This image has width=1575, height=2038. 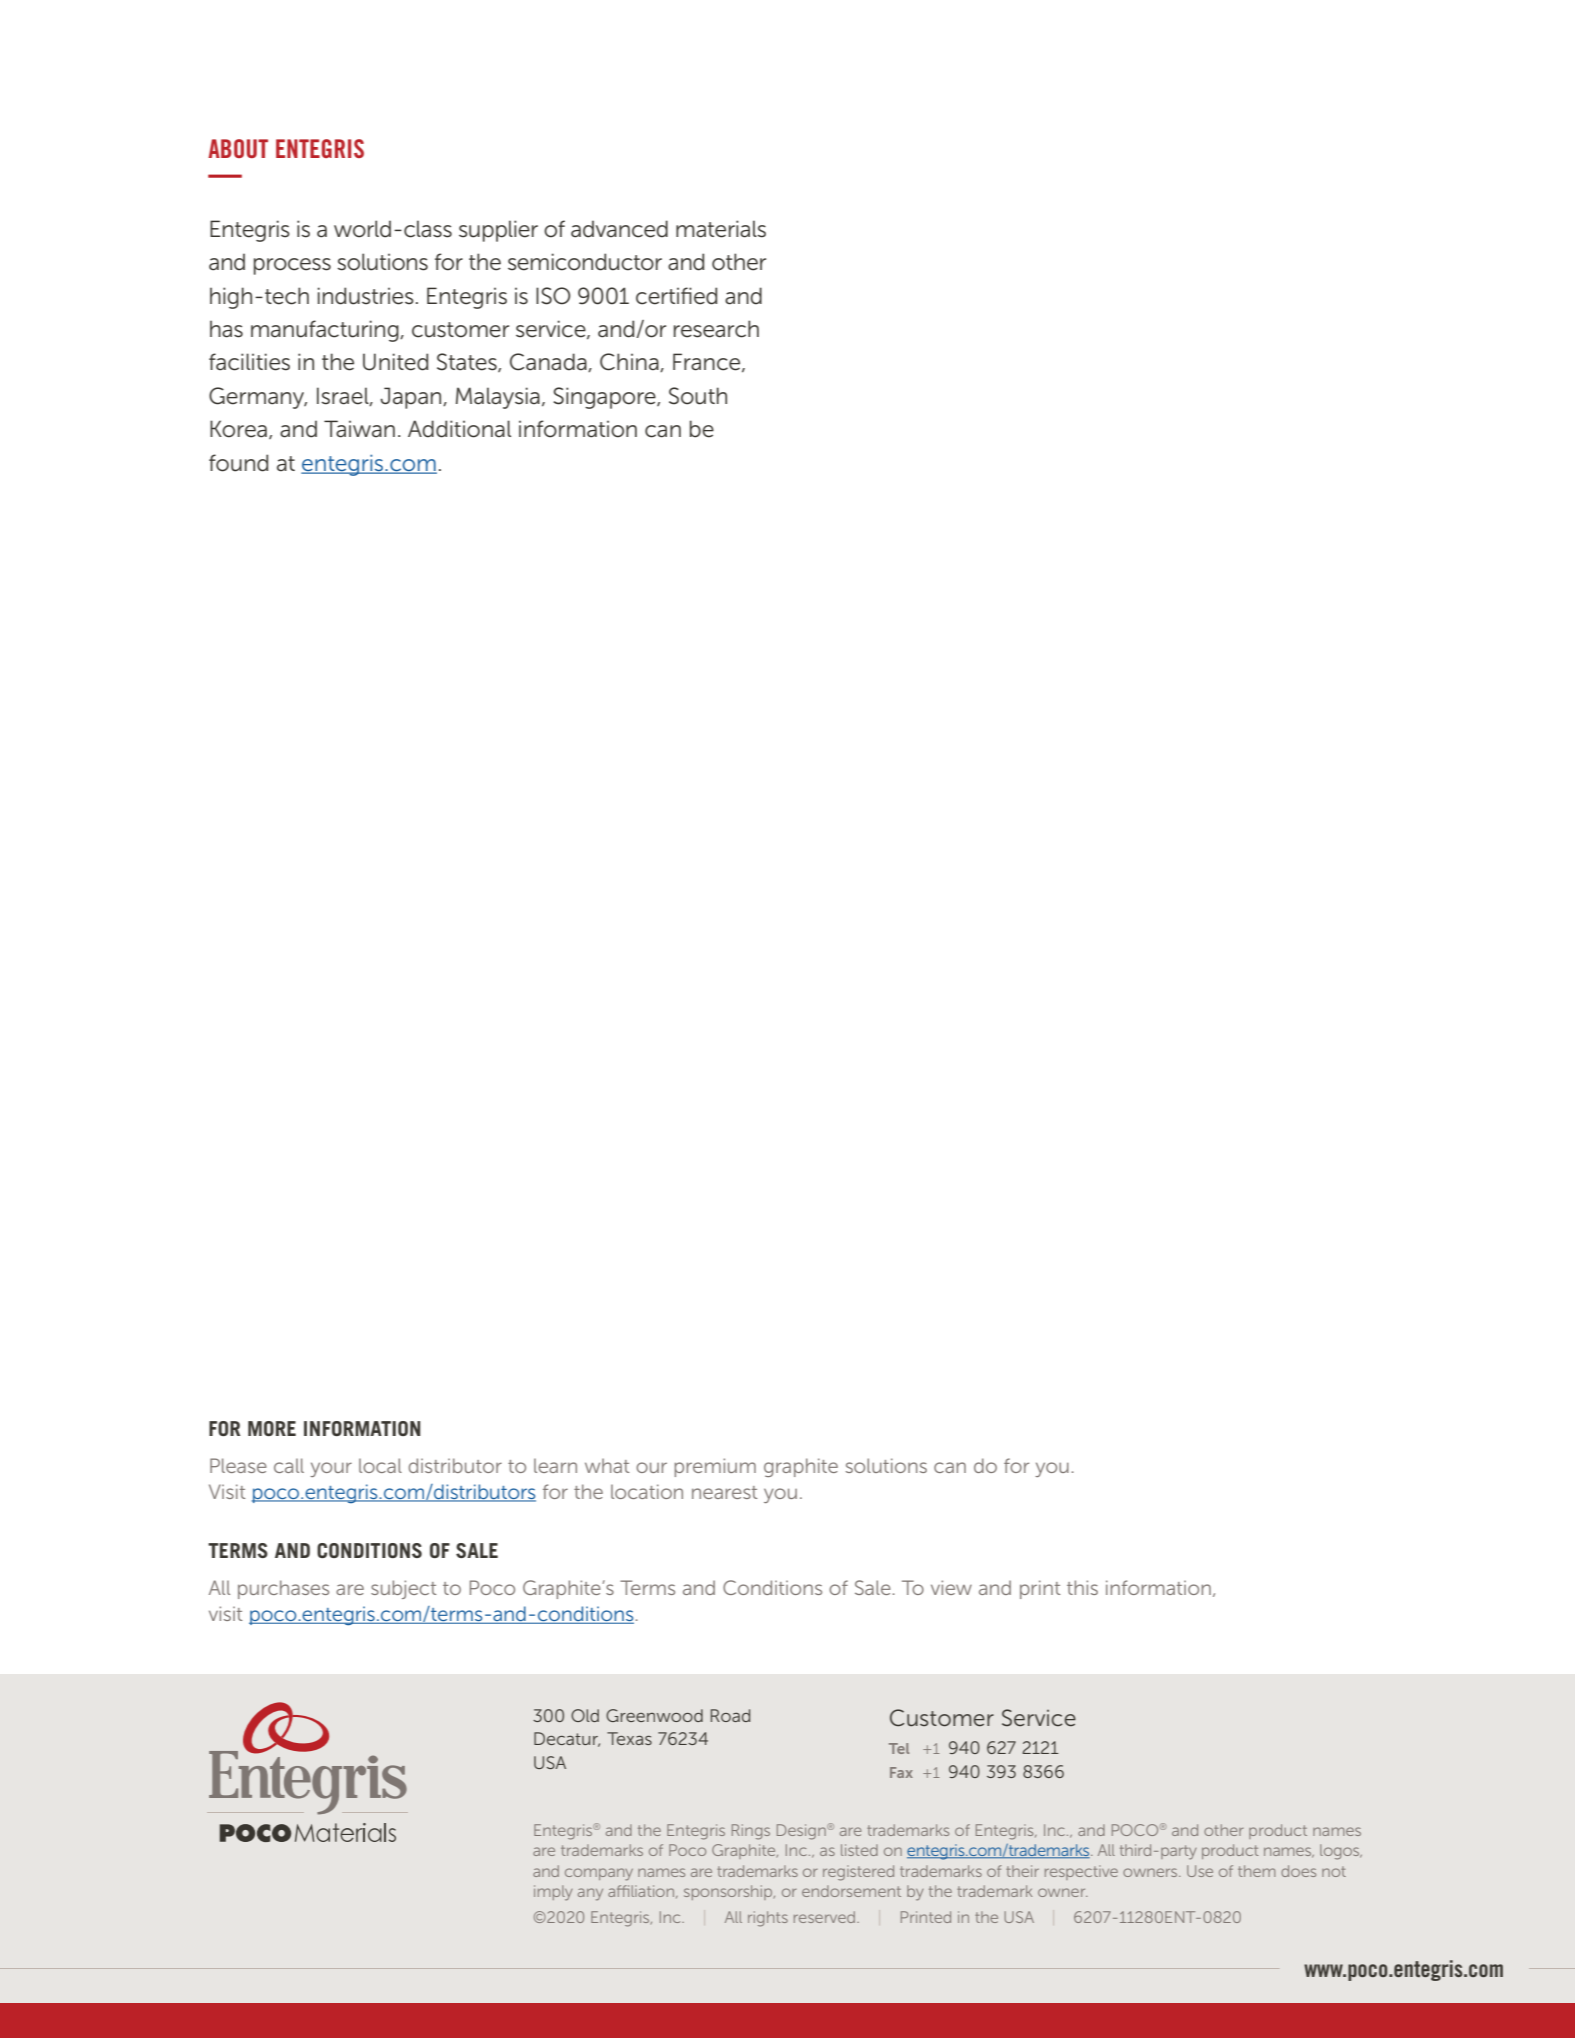 I want to click on South, so click(x=698, y=396).
